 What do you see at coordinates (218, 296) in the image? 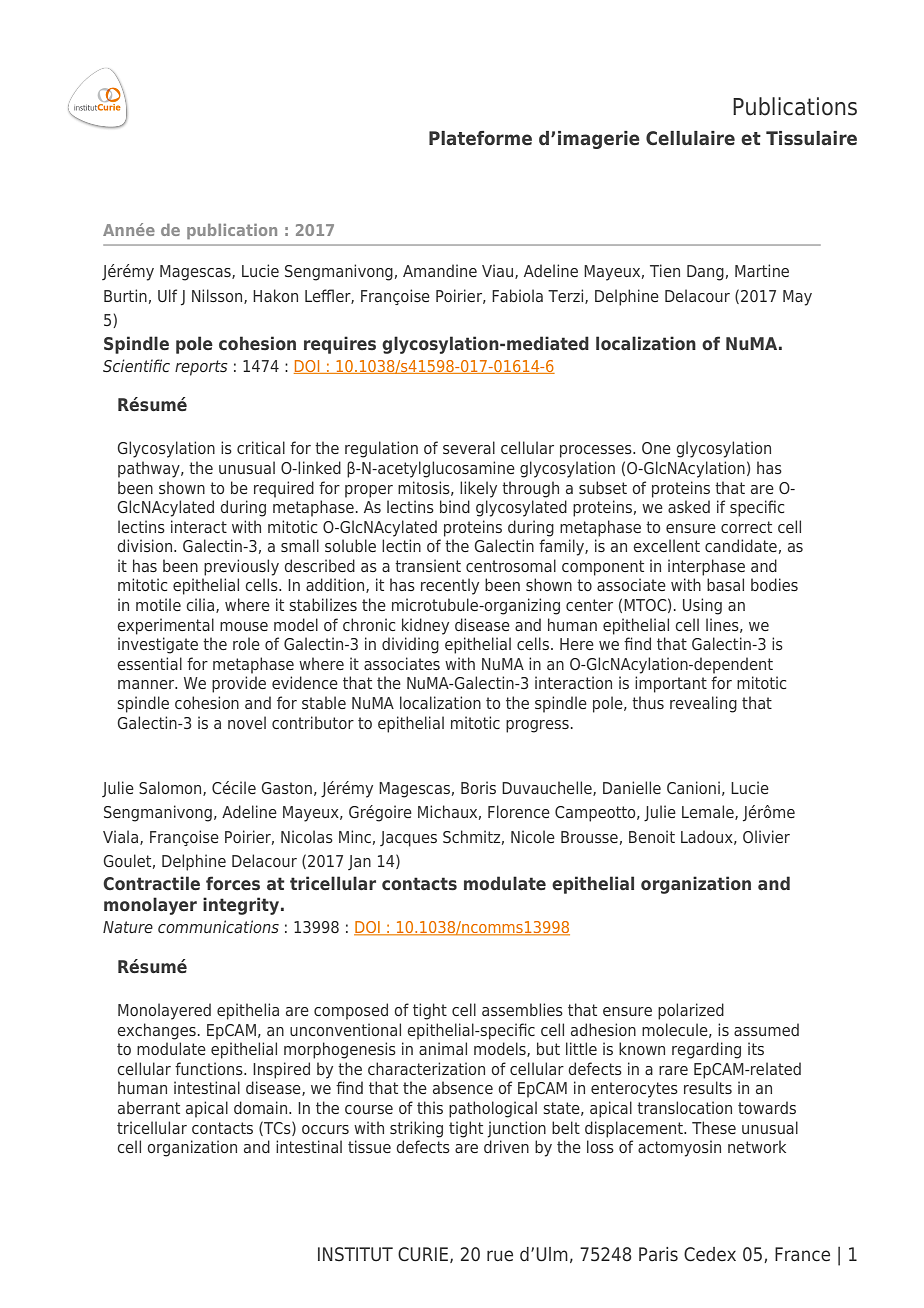
I see `Nilsson` at bounding box center [218, 296].
